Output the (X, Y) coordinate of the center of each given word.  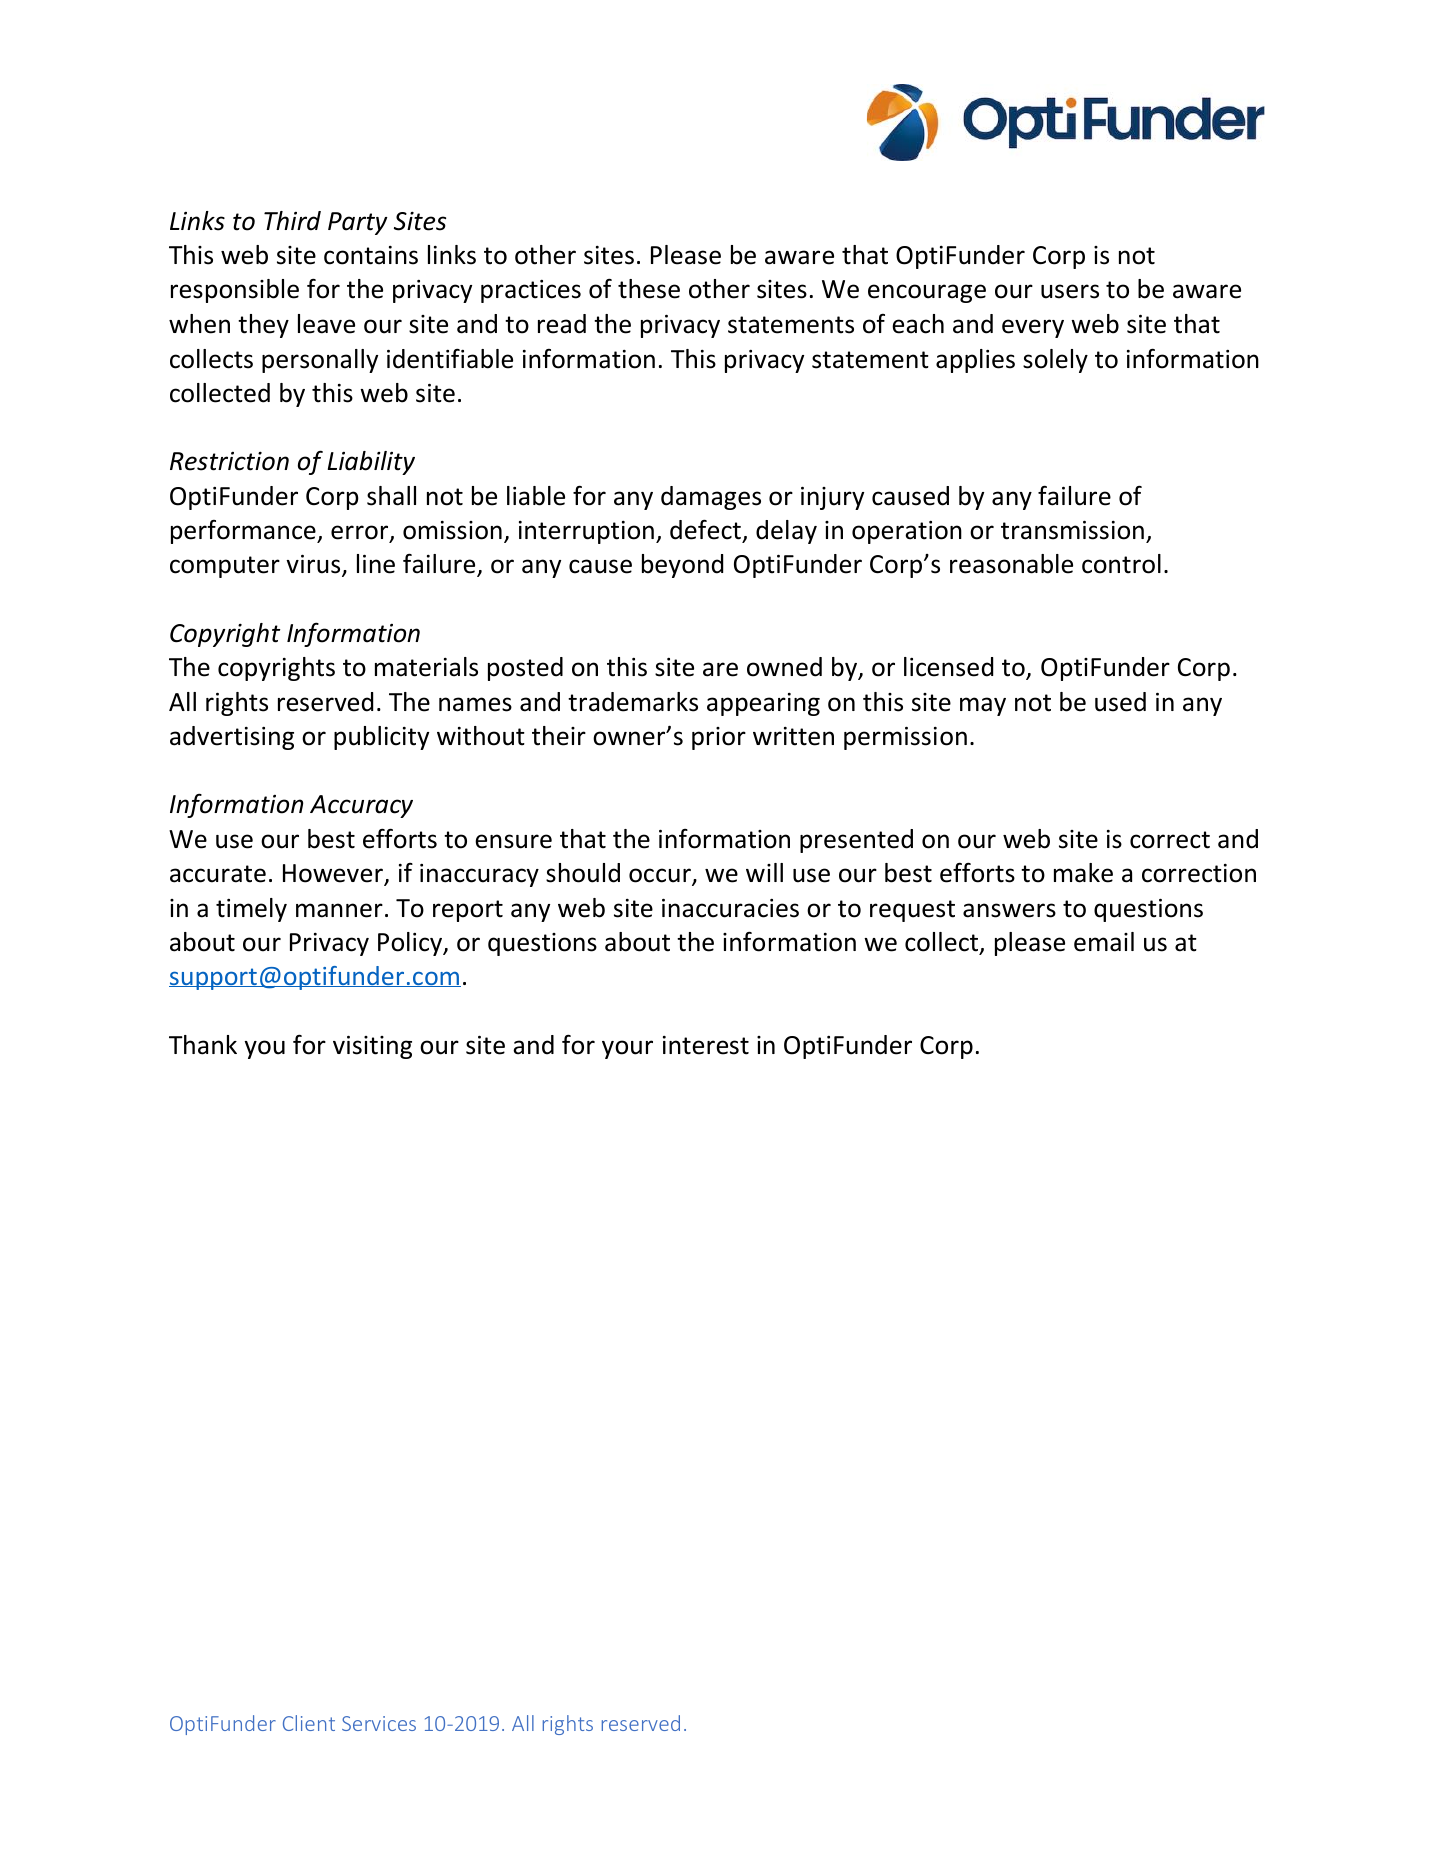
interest (706, 1045)
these (649, 289)
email (1104, 942)
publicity (381, 738)
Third (292, 221)
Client (309, 1723)
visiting (372, 1047)
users (1070, 291)
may (983, 706)
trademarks (633, 702)
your (627, 1049)
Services (379, 1723)
